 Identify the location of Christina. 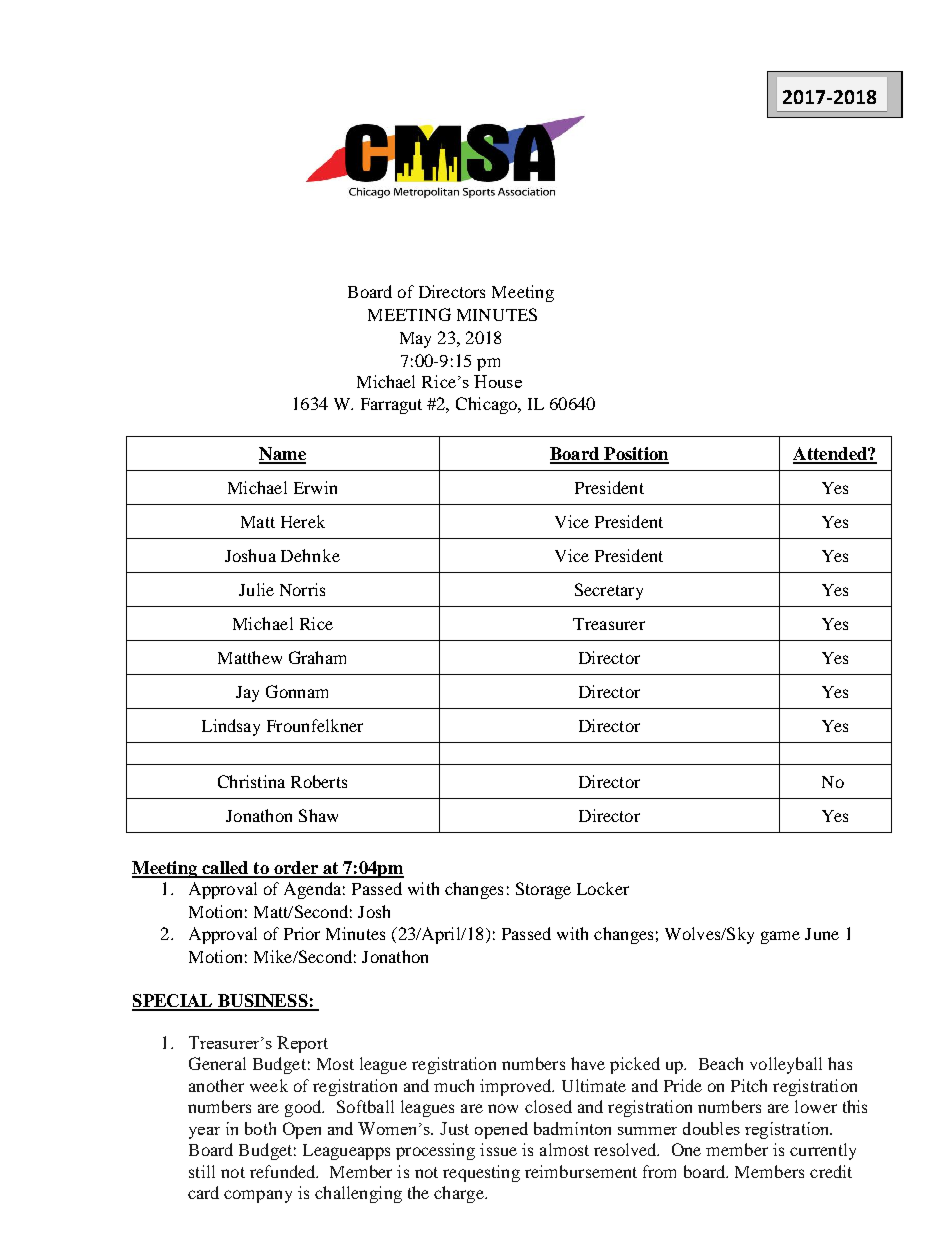
(251, 781).
